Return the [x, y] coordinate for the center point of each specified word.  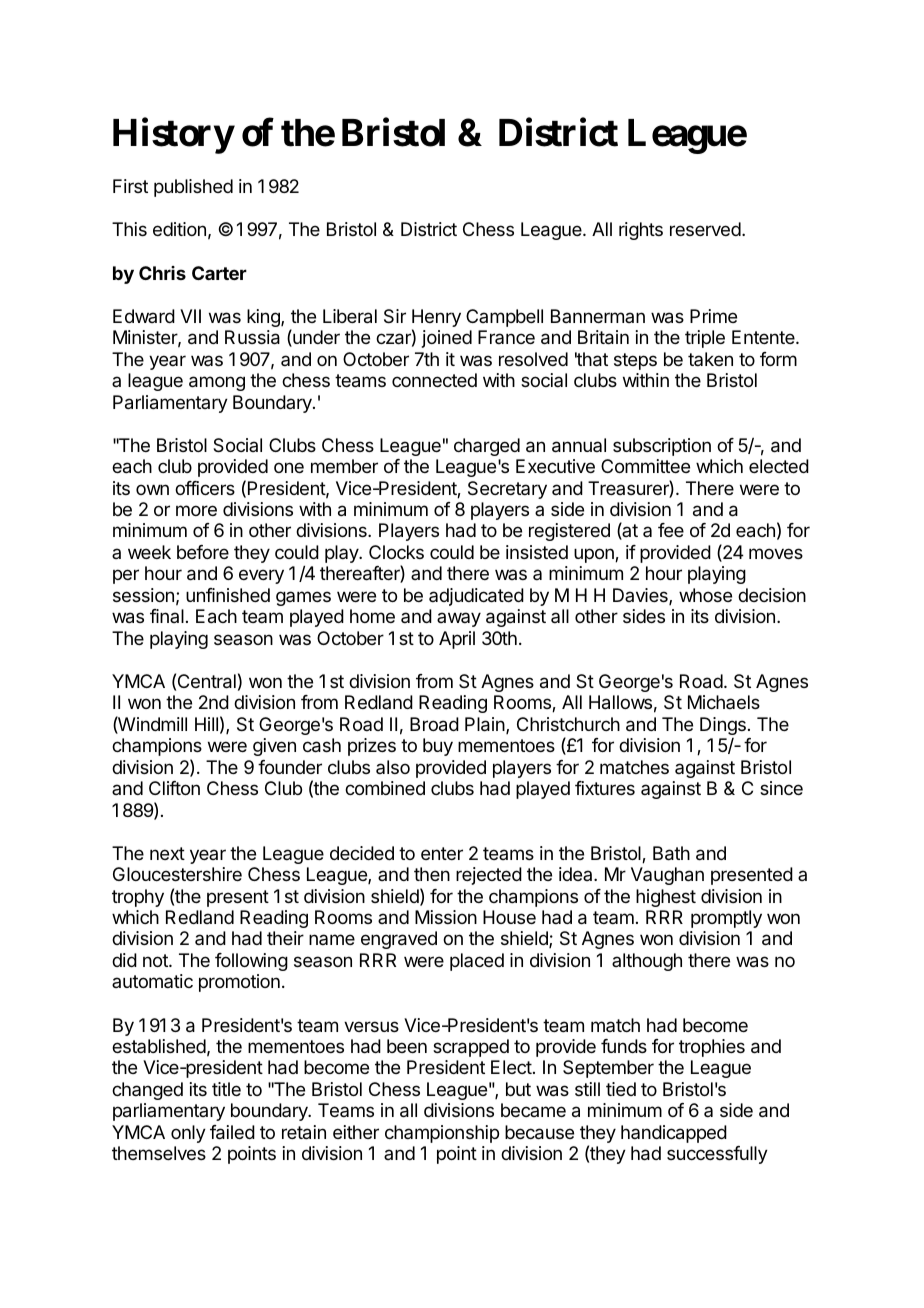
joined [447, 339]
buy [438, 747]
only [188, 1134]
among [217, 383]
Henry [436, 319]
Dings [723, 726]
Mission [446, 917]
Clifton [174, 788]
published [193, 188]
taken [710, 359]
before [203, 552]
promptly [726, 919]
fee [671, 530]
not [156, 960]
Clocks [396, 552]
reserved [705, 229]
